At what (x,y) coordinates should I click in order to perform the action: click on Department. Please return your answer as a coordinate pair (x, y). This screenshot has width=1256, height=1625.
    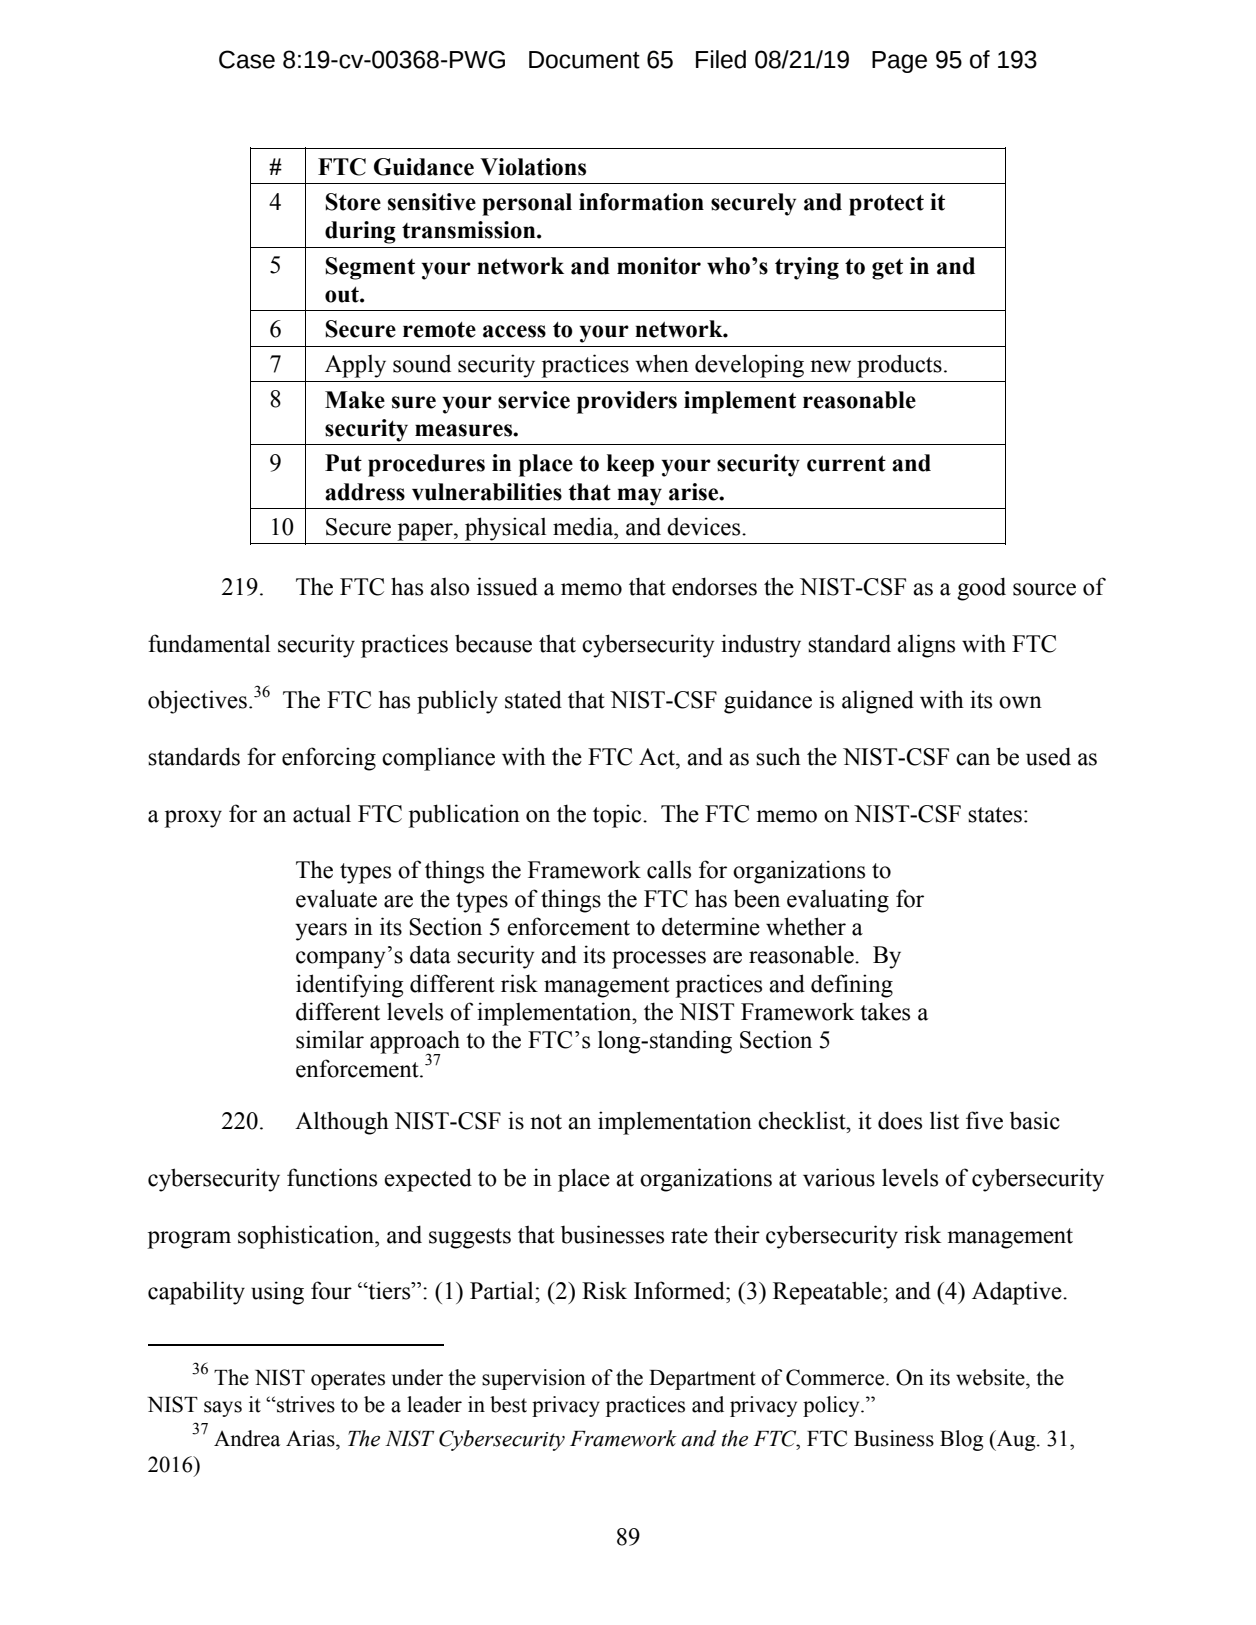
    Looking at the image, I should click on (702, 1380).
